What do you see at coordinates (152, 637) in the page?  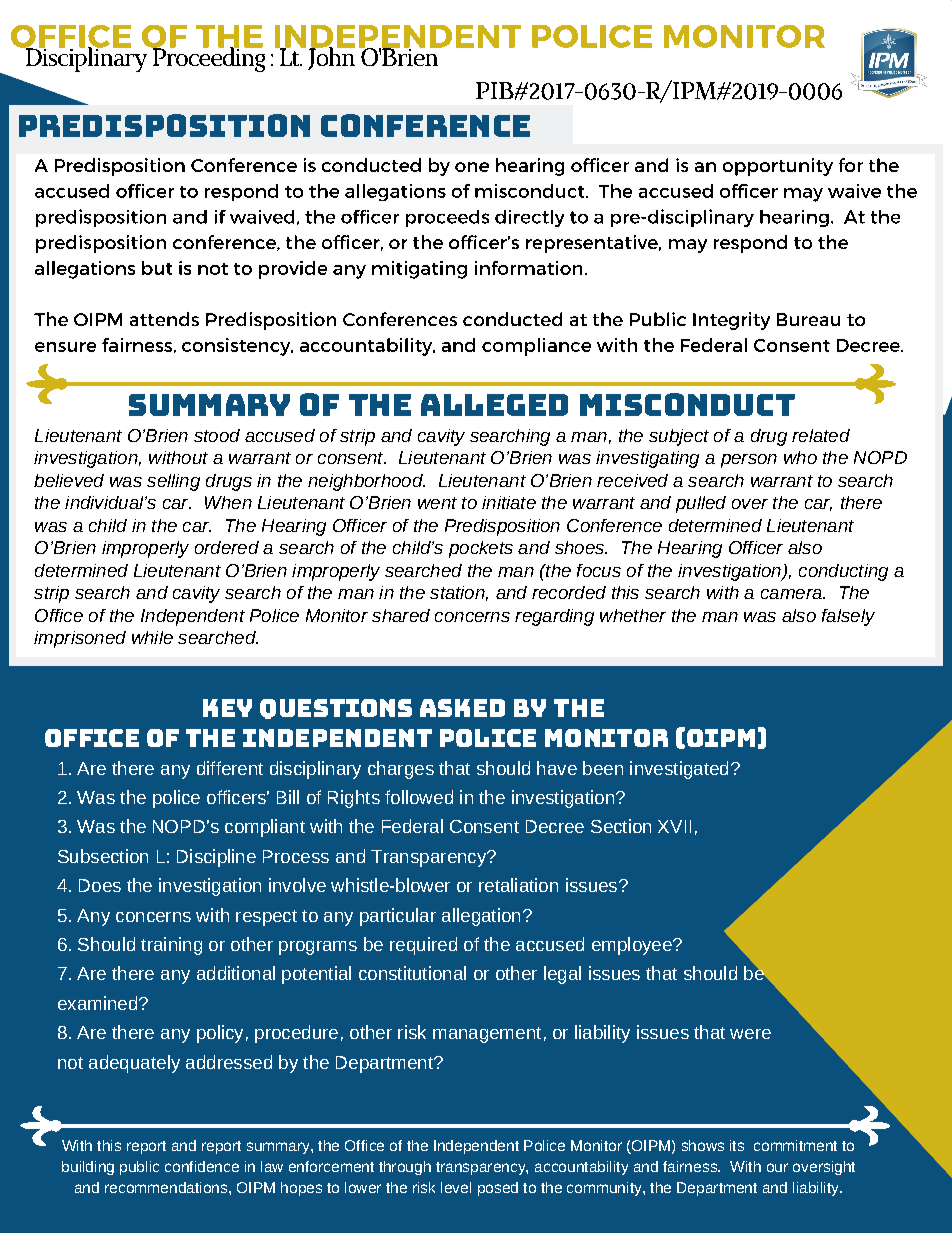 I see `while` at bounding box center [152, 637].
